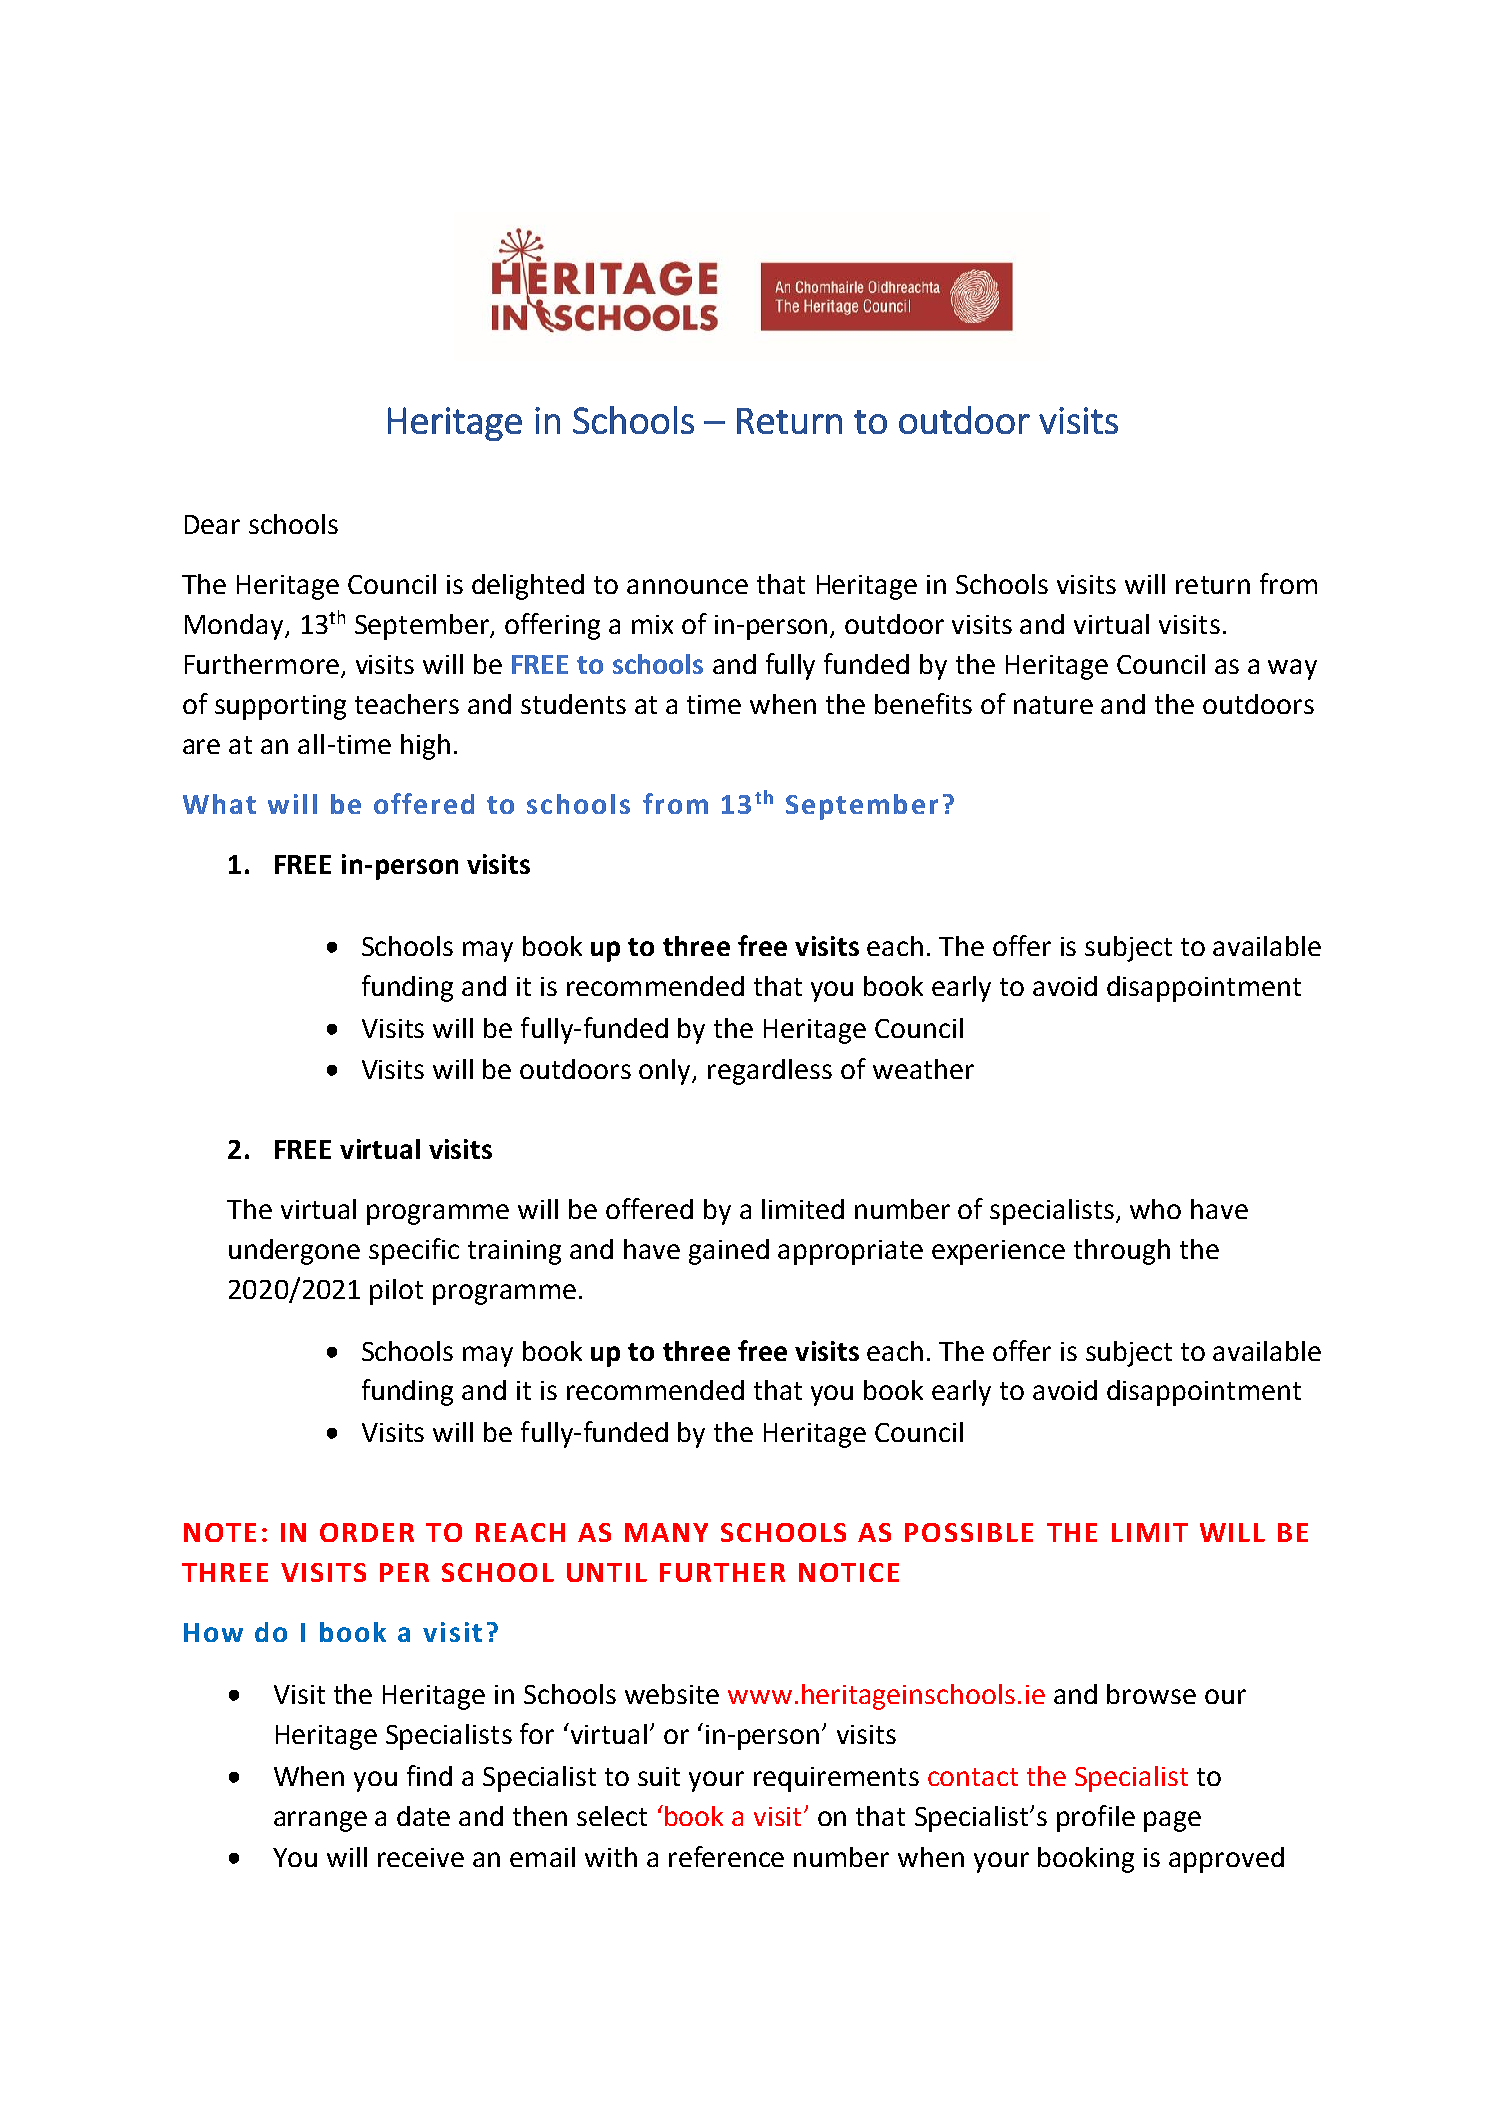 Image resolution: width=1504 pixels, height=2127 pixels. What do you see at coordinates (1292, 669) in the image?
I see `way` at bounding box center [1292, 669].
